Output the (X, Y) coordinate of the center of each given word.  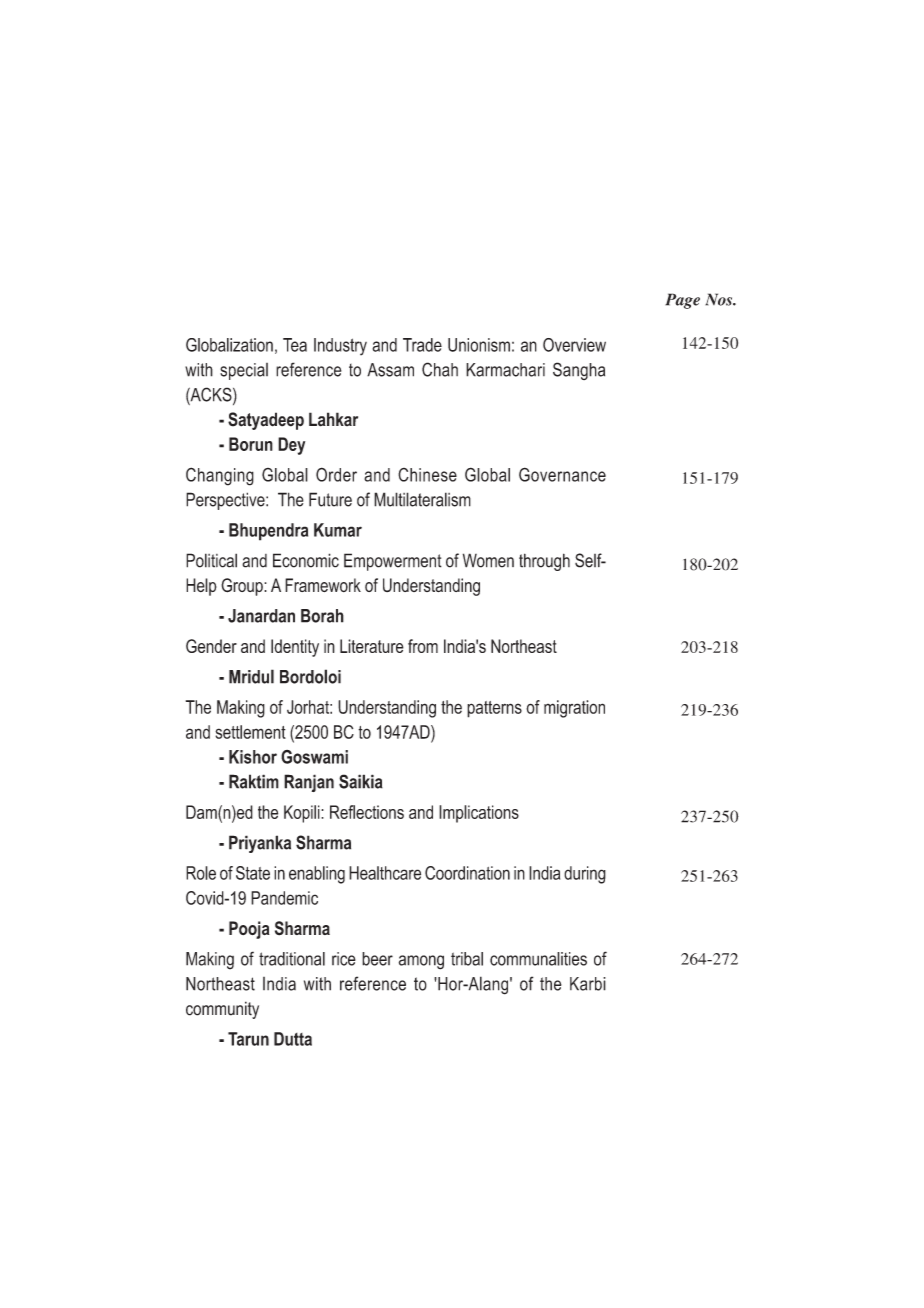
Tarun (248, 1039)
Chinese (427, 475)
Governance (562, 474)
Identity (295, 648)
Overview (574, 345)
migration (574, 709)
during (585, 875)
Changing (220, 476)
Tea (295, 345)
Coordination (467, 873)
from (423, 646)
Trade (422, 345)
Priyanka (260, 844)
